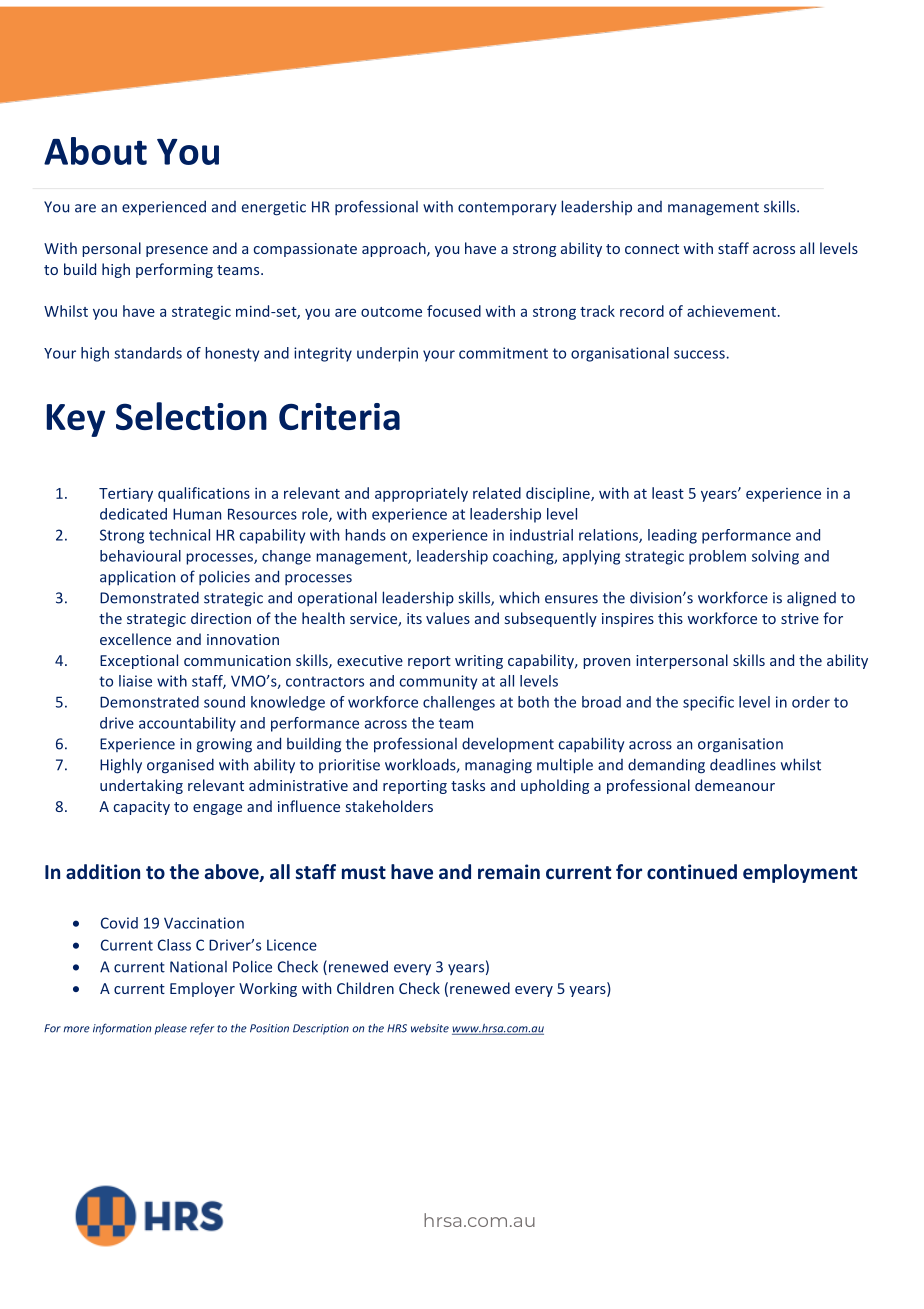 The width and height of the screenshot is (924, 1309). What do you see at coordinates (717, 557) in the screenshot?
I see `problem` at bounding box center [717, 557].
